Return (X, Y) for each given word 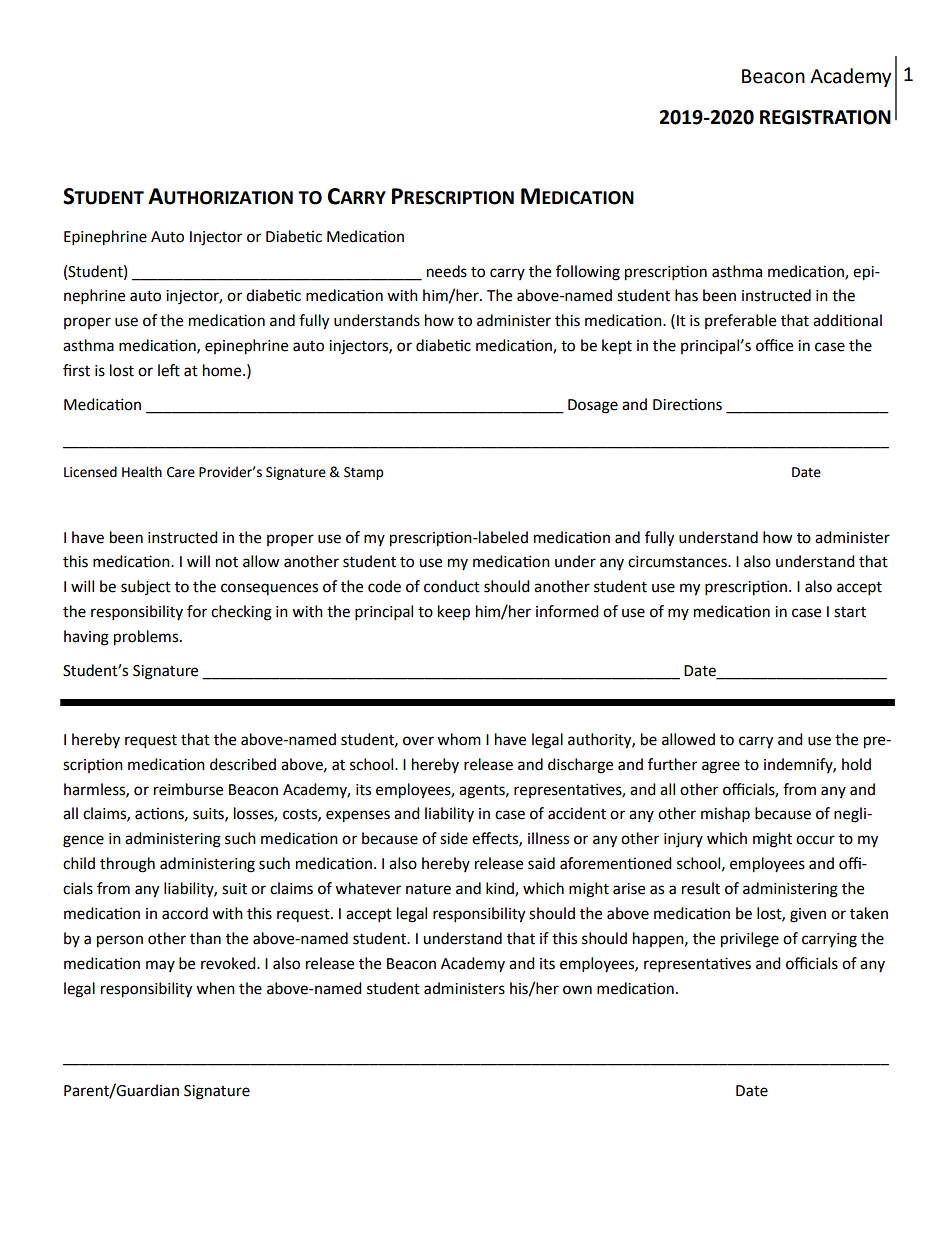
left (169, 370)
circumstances (678, 562)
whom (459, 739)
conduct (452, 586)
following (588, 273)
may (160, 966)
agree (721, 767)
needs (447, 271)
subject (146, 587)
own (577, 990)
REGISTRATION (825, 117)
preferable (740, 321)
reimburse (188, 789)
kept (617, 347)
